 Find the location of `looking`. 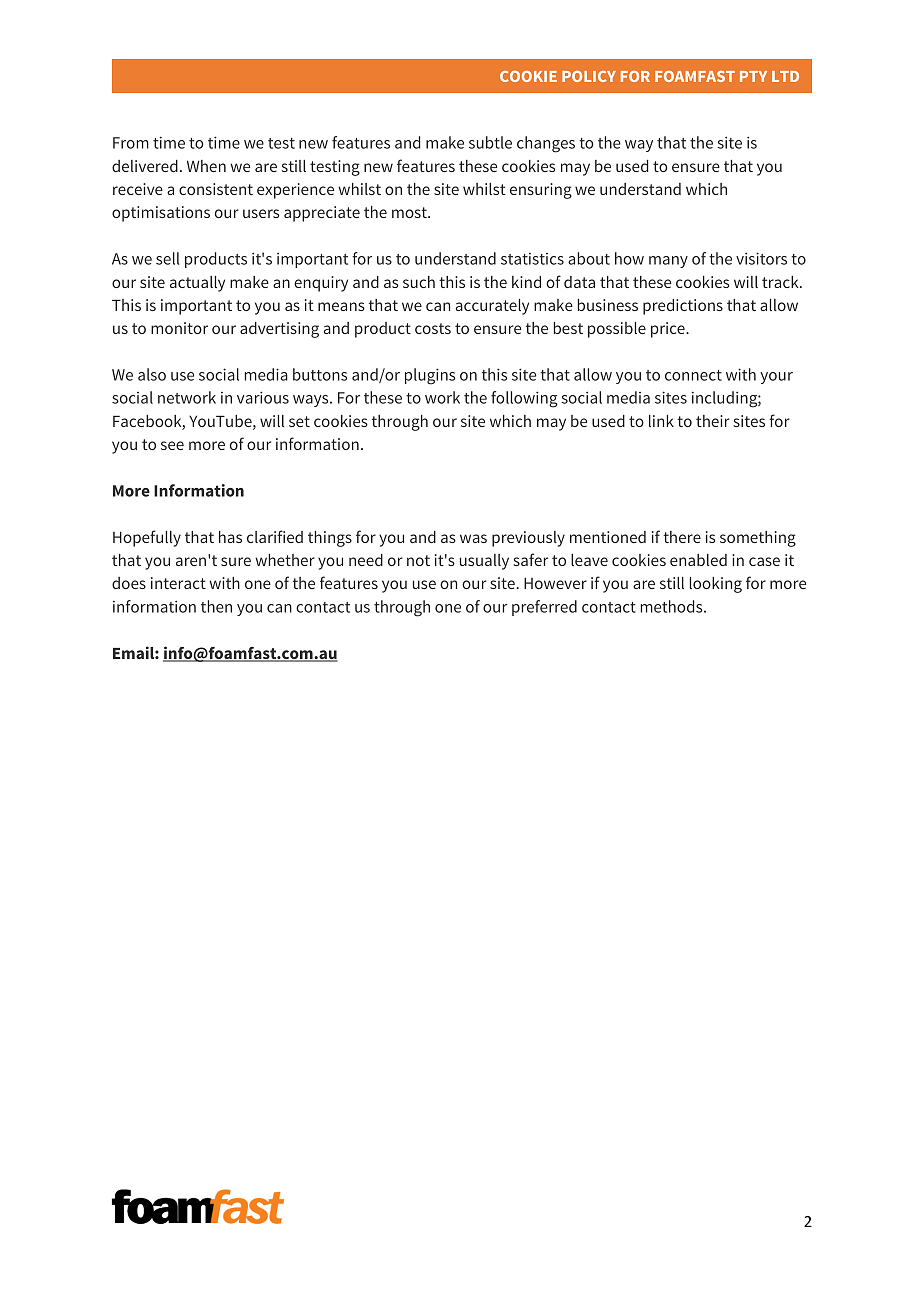

looking is located at coordinates (716, 585).
